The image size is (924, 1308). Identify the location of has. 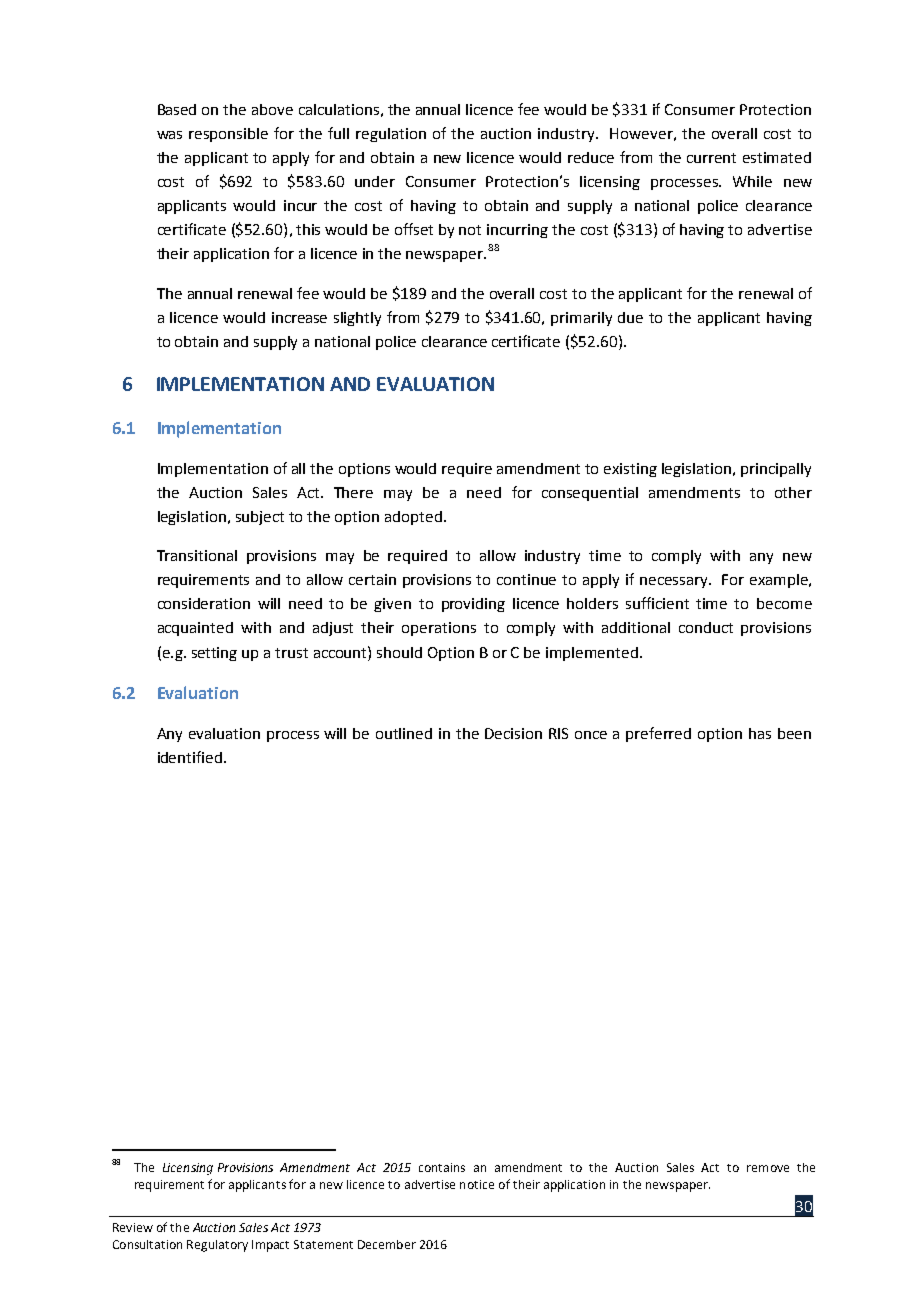
(760, 733).
